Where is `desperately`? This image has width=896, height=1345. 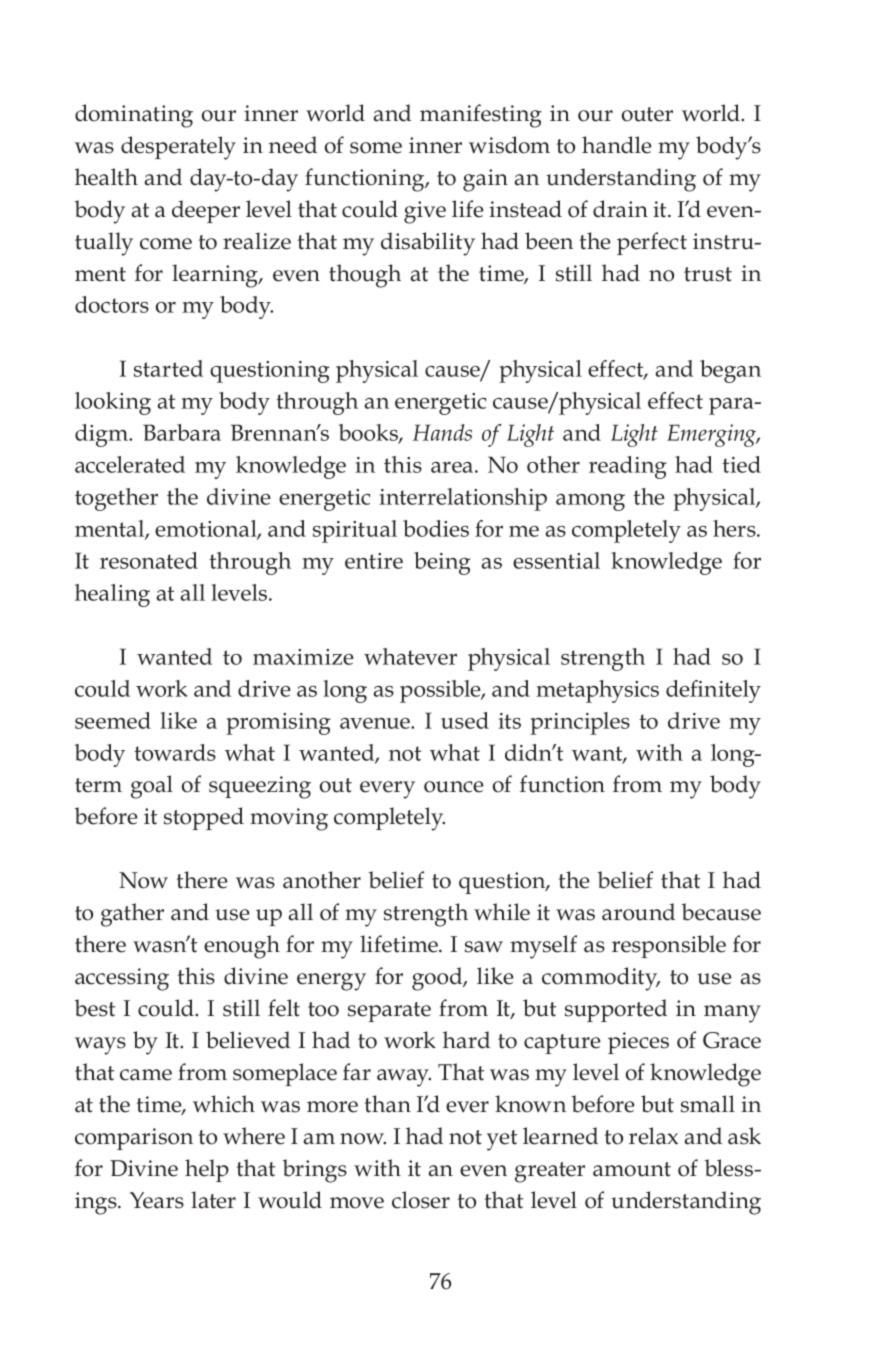
desperately is located at coordinates (178, 148).
